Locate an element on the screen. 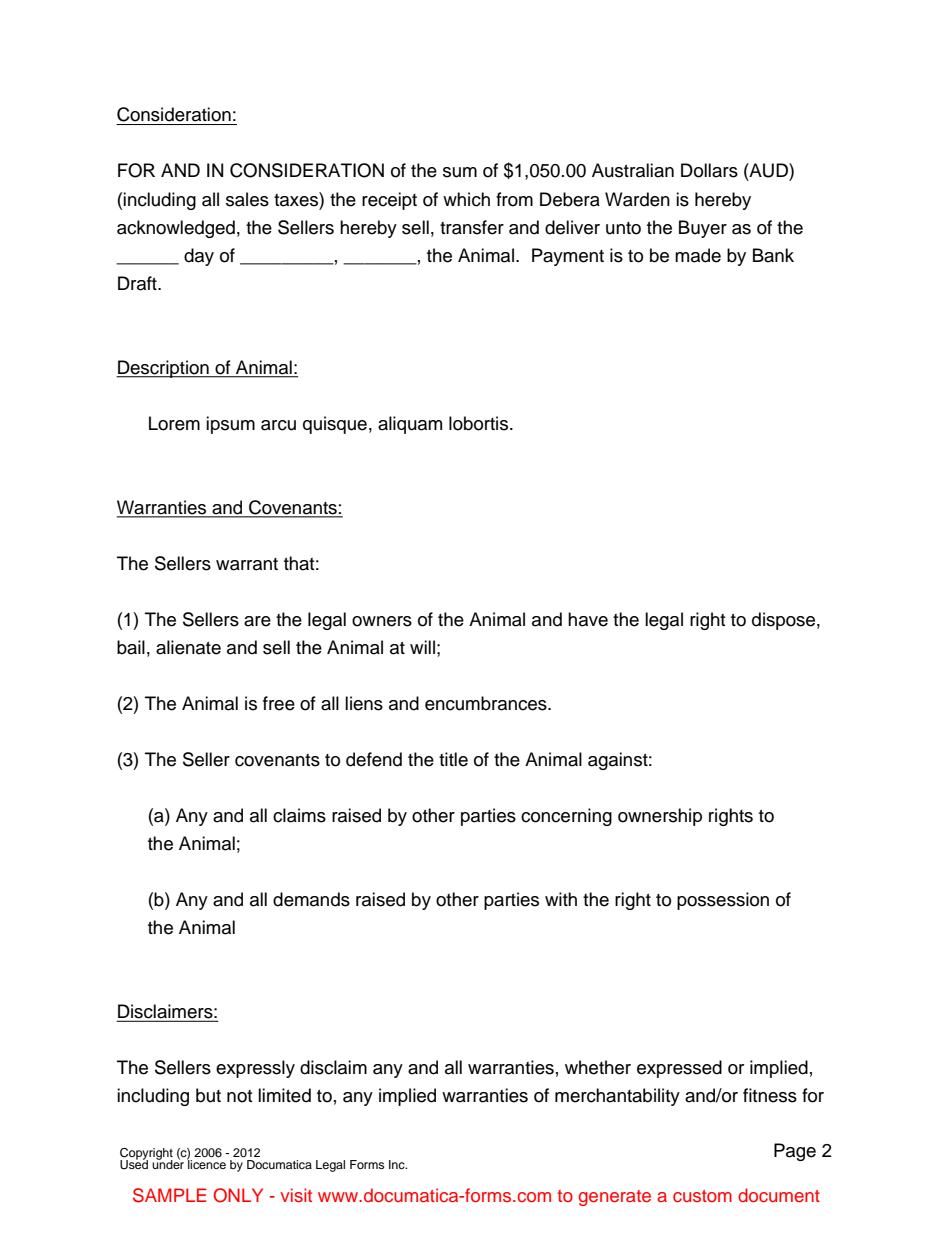 Image resolution: width=952 pixels, height=1233 pixels. which is located at coordinates (466, 199).
